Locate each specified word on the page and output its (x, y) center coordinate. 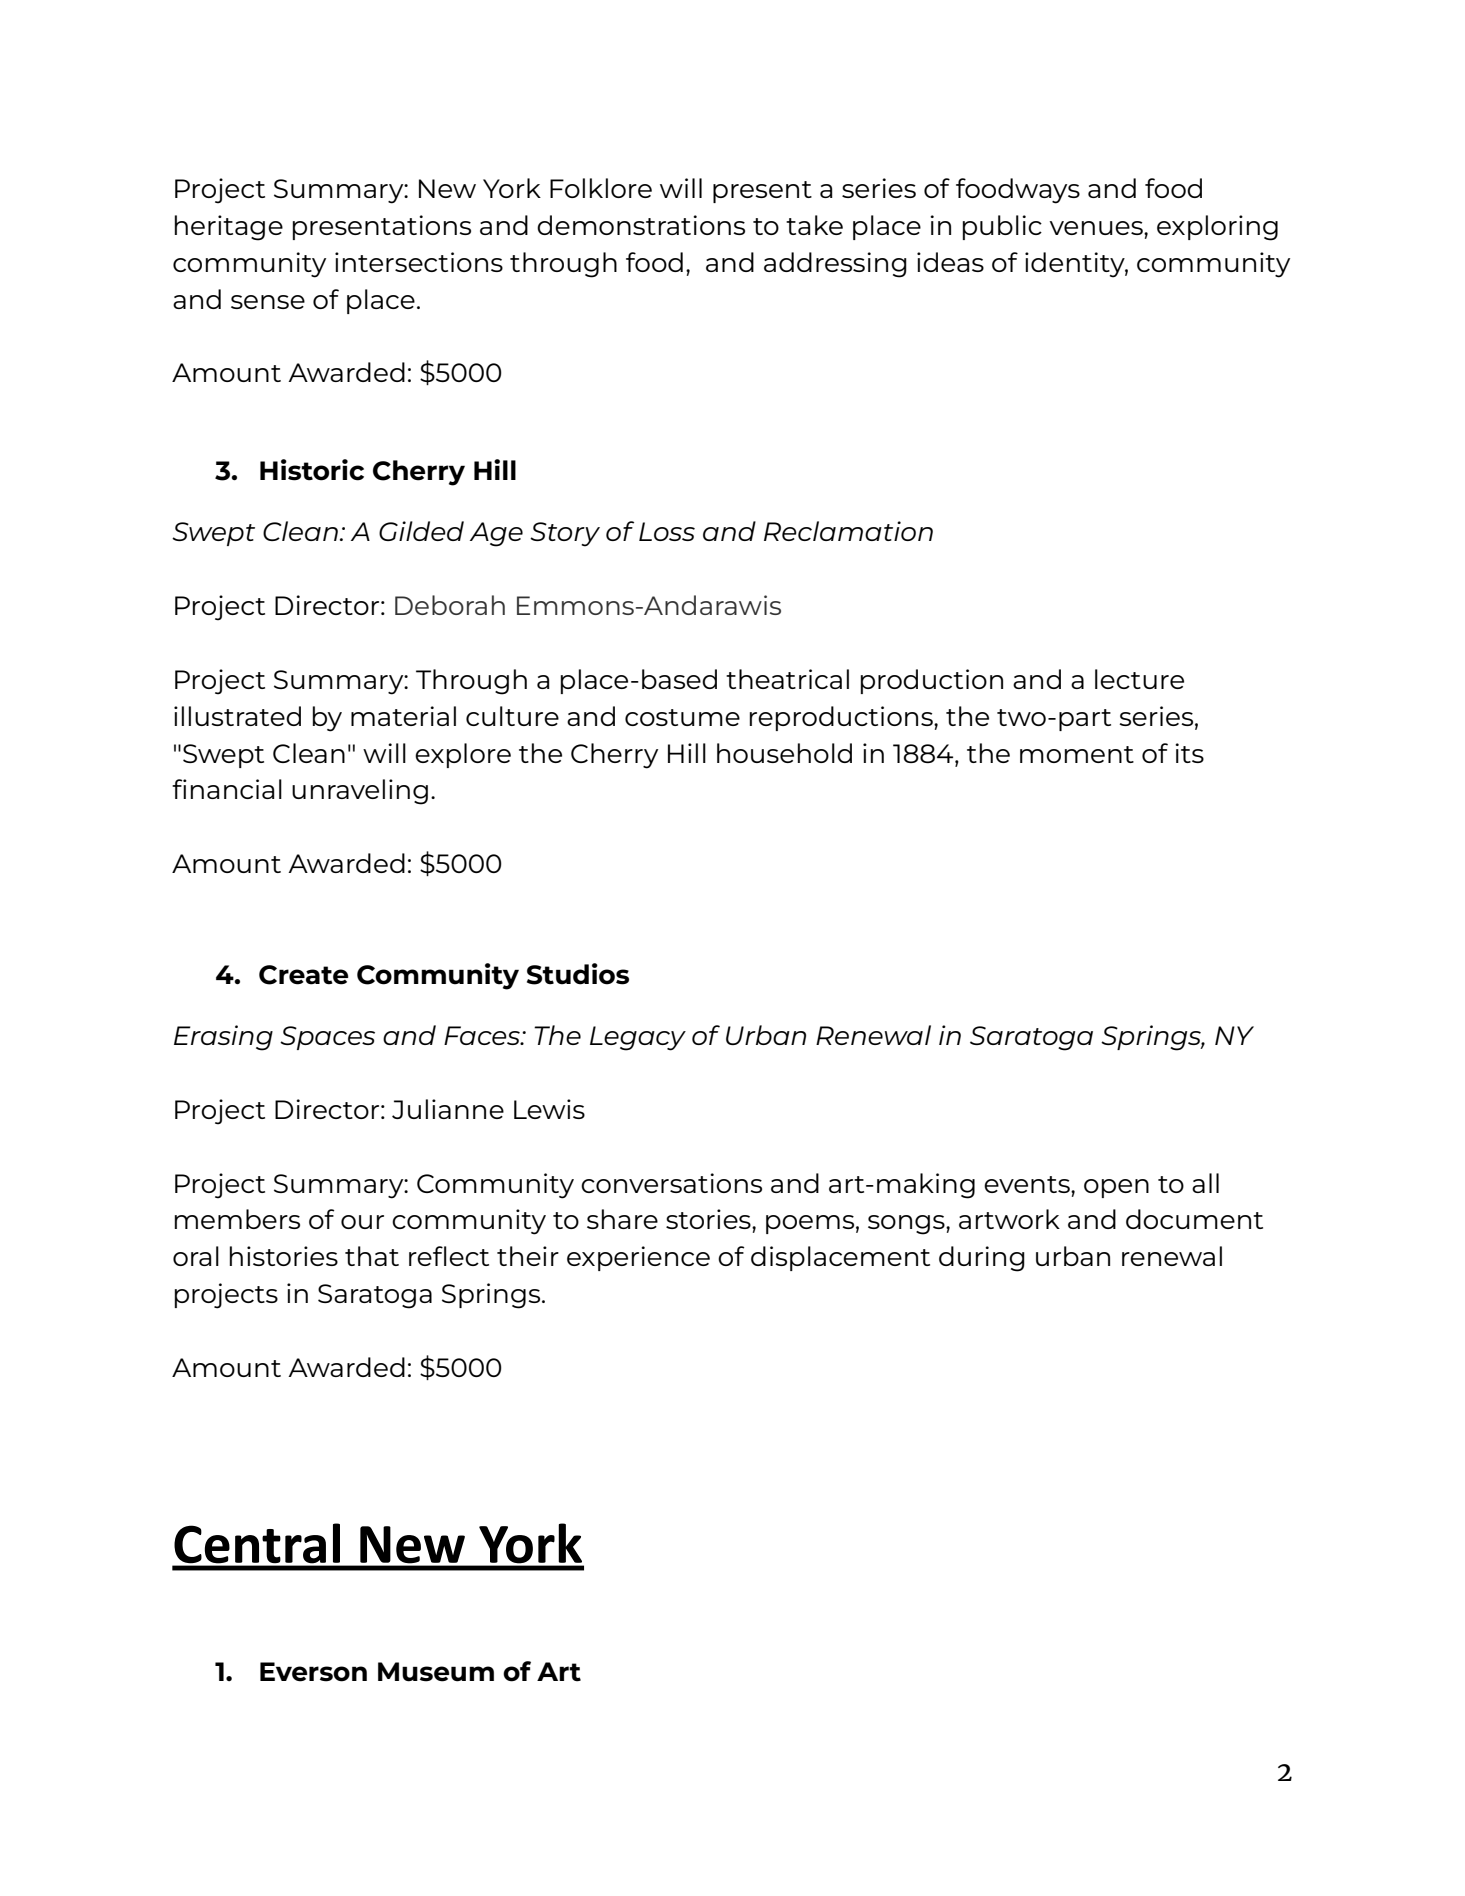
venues (1097, 228)
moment (1077, 754)
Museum (436, 1672)
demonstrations (641, 225)
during (982, 1259)
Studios (578, 974)
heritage (229, 228)
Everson (313, 1672)
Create (304, 975)
